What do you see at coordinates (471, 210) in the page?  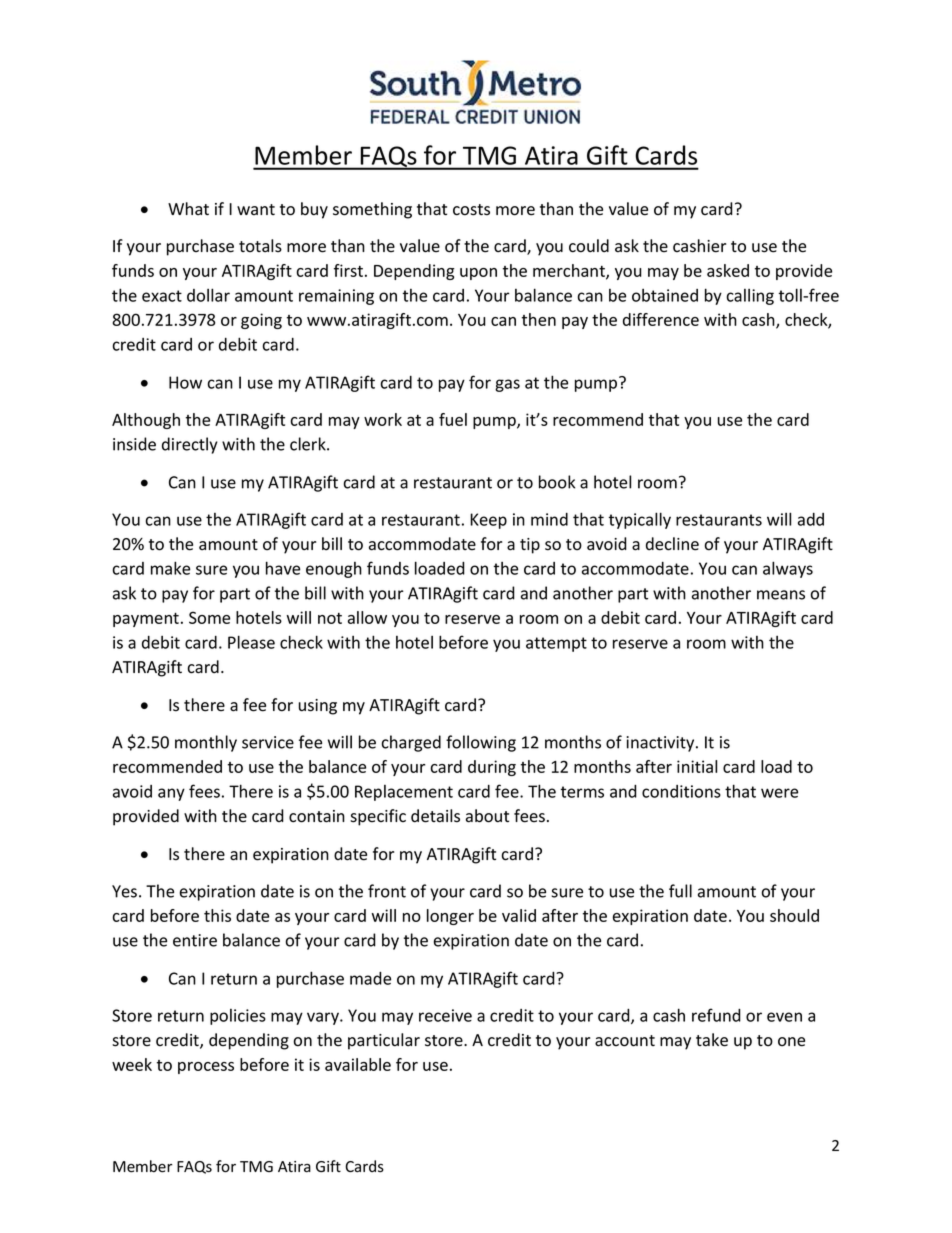 I see `costs` at bounding box center [471, 210].
